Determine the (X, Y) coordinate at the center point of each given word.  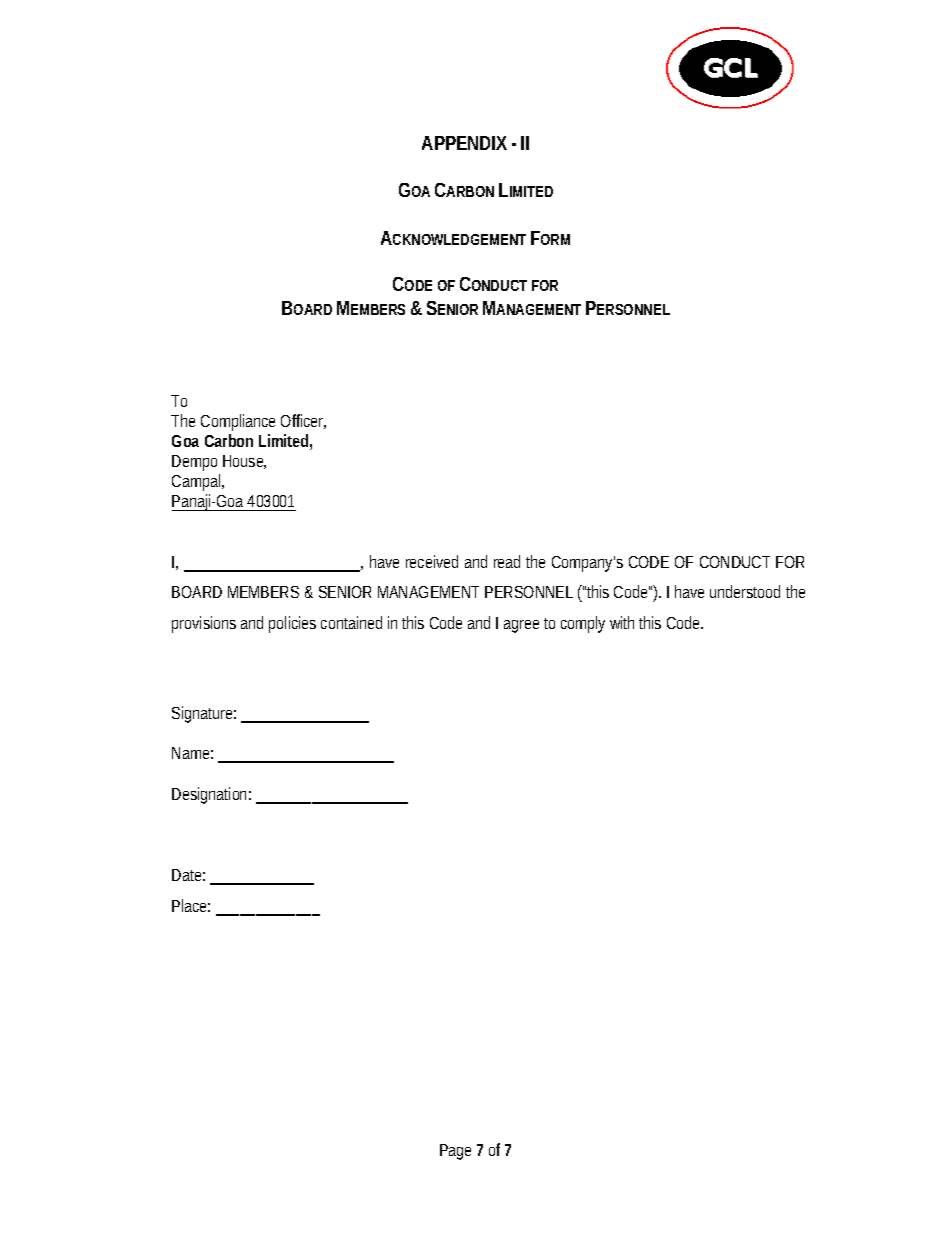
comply (583, 624)
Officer (303, 421)
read (507, 561)
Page (455, 1152)
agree (521, 626)
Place (191, 905)
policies (292, 624)
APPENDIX (464, 143)
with (622, 622)
